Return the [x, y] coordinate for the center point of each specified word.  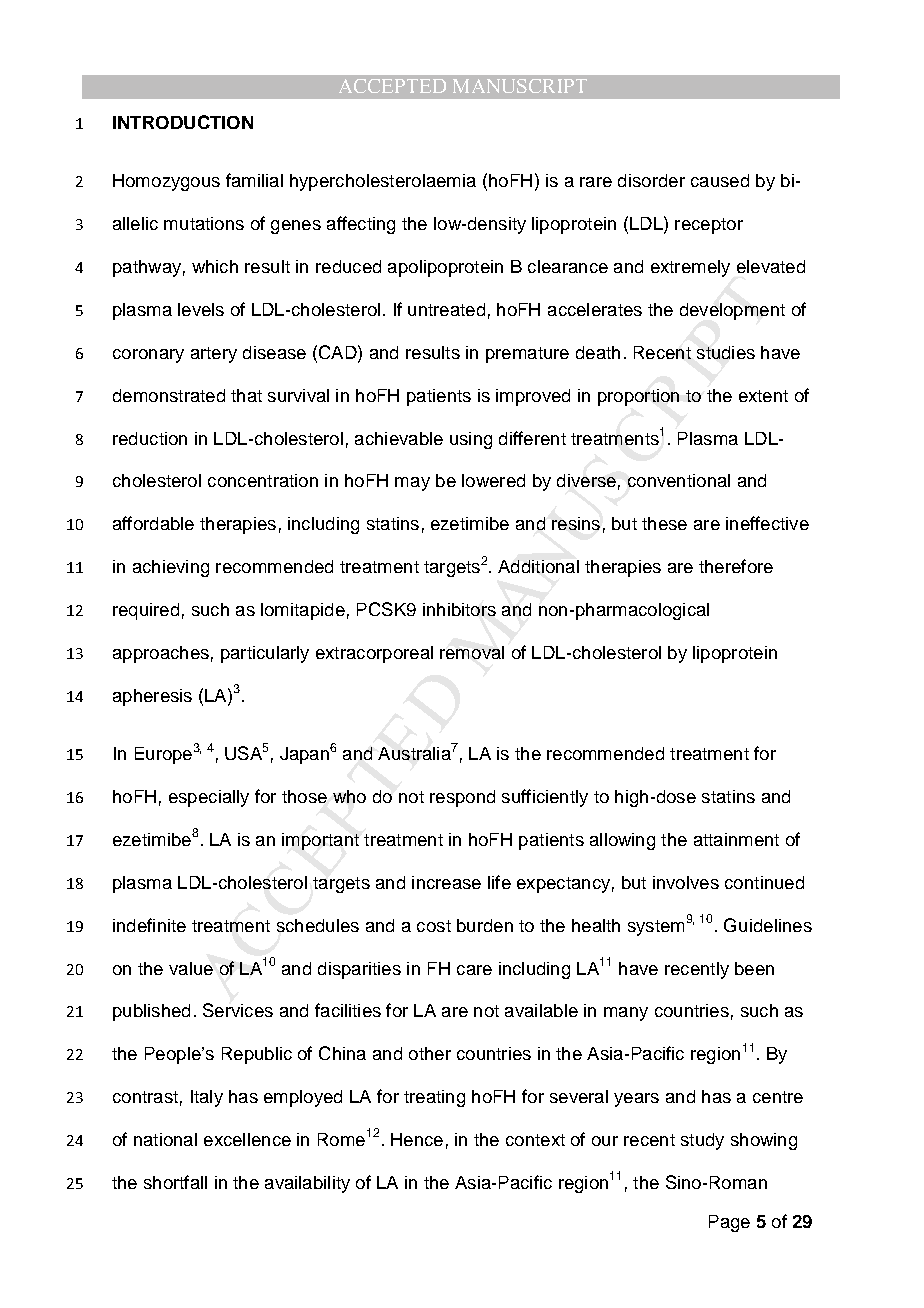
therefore [736, 566]
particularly [265, 654]
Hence [417, 1139]
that [246, 395]
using [471, 440]
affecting [361, 225]
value [191, 968]
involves [686, 882]
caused [720, 180]
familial [254, 180]
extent [763, 396]
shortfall [175, 1182]
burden [485, 925]
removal [472, 652]
